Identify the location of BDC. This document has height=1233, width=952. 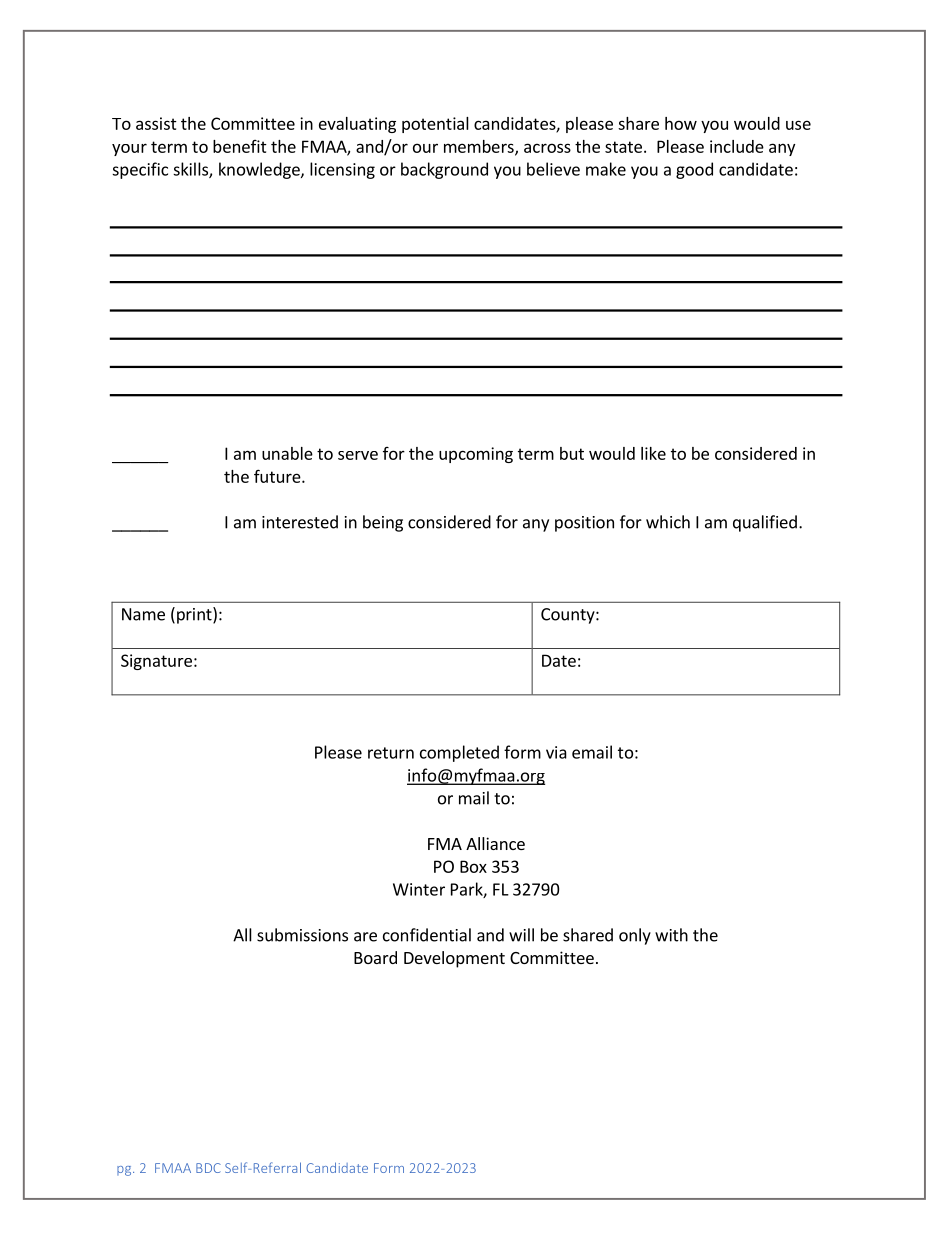
(208, 1168).
